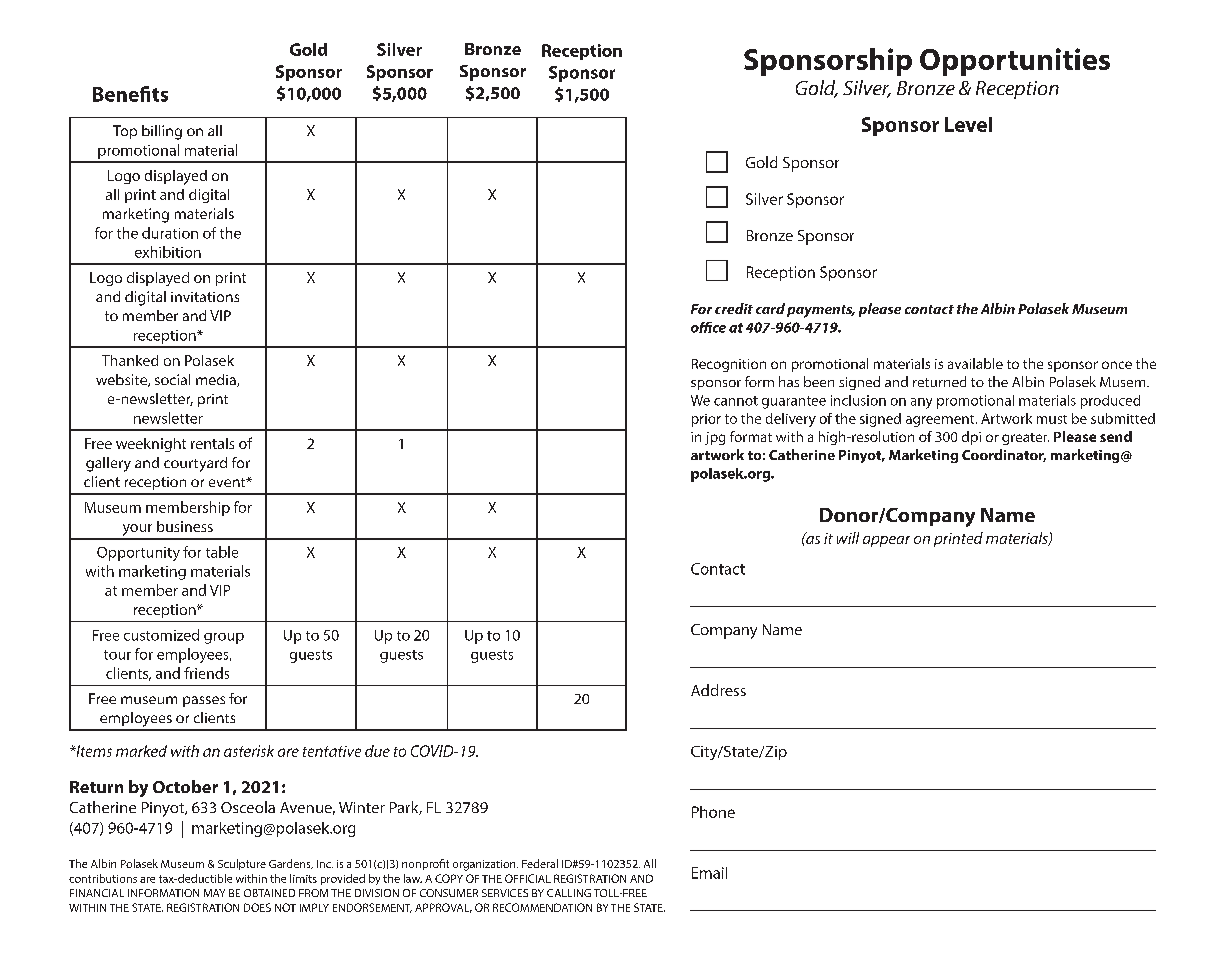 This document has height=958, width=1232. I want to click on Opportunities, so click(1015, 62).
